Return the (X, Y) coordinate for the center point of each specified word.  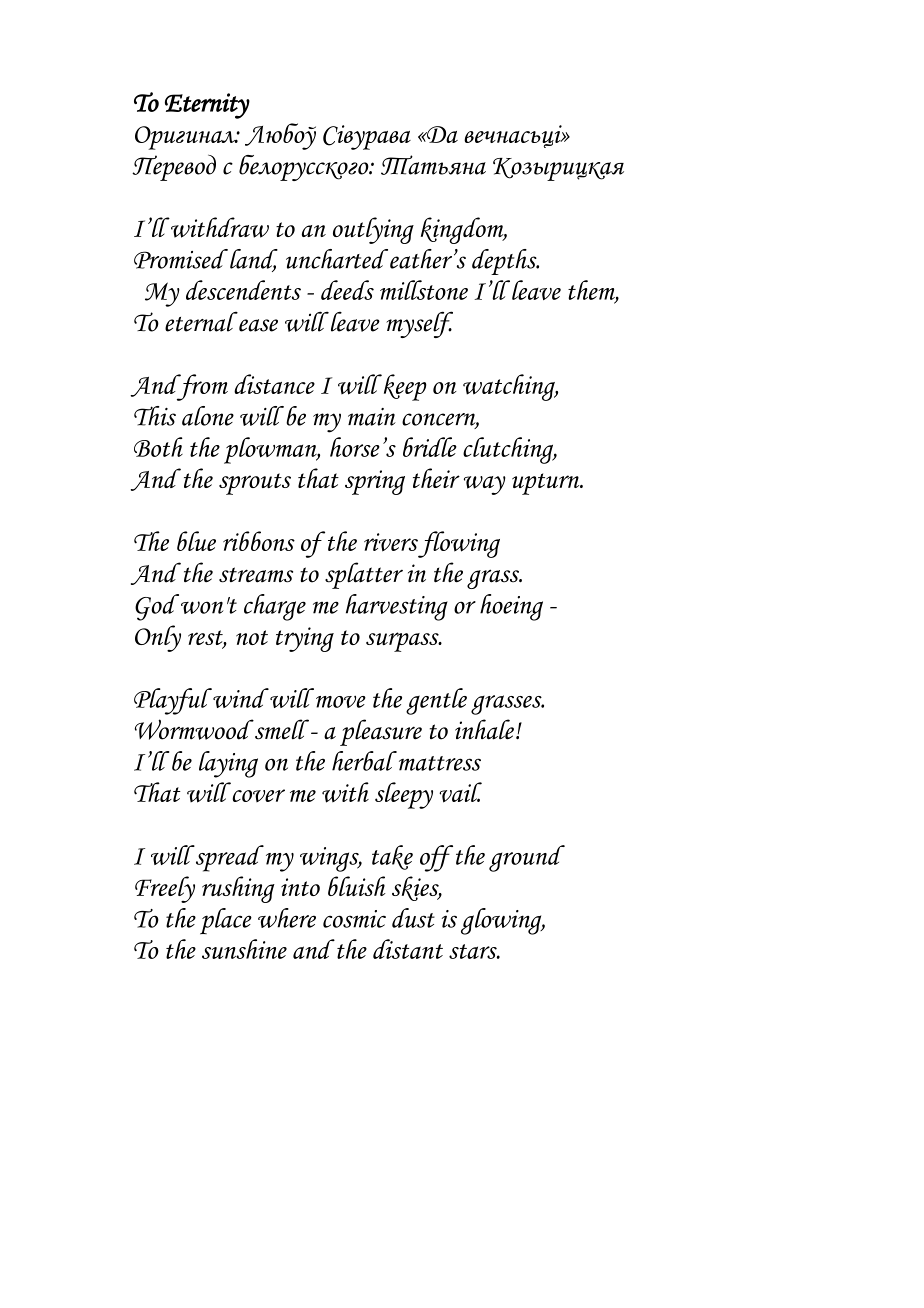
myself (419, 324)
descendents (243, 290)
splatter (364, 575)
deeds (347, 290)
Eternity (207, 106)
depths (505, 262)
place (226, 921)
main (372, 417)
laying (228, 764)
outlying (373, 230)
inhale (484, 729)
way (485, 485)
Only (158, 638)
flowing (459, 544)
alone (208, 416)
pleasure (381, 732)
